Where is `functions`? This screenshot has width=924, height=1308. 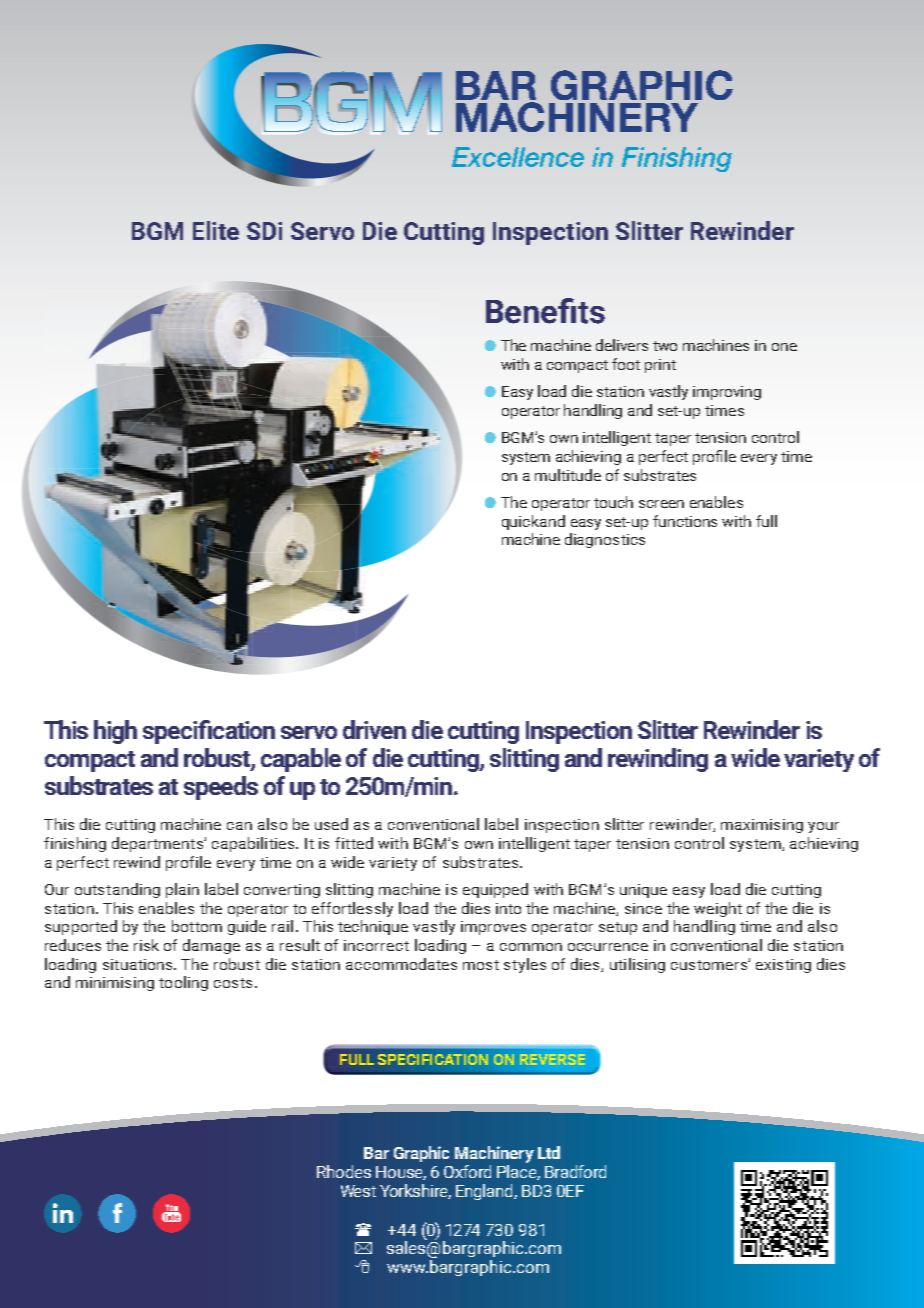
functions is located at coordinates (685, 521).
